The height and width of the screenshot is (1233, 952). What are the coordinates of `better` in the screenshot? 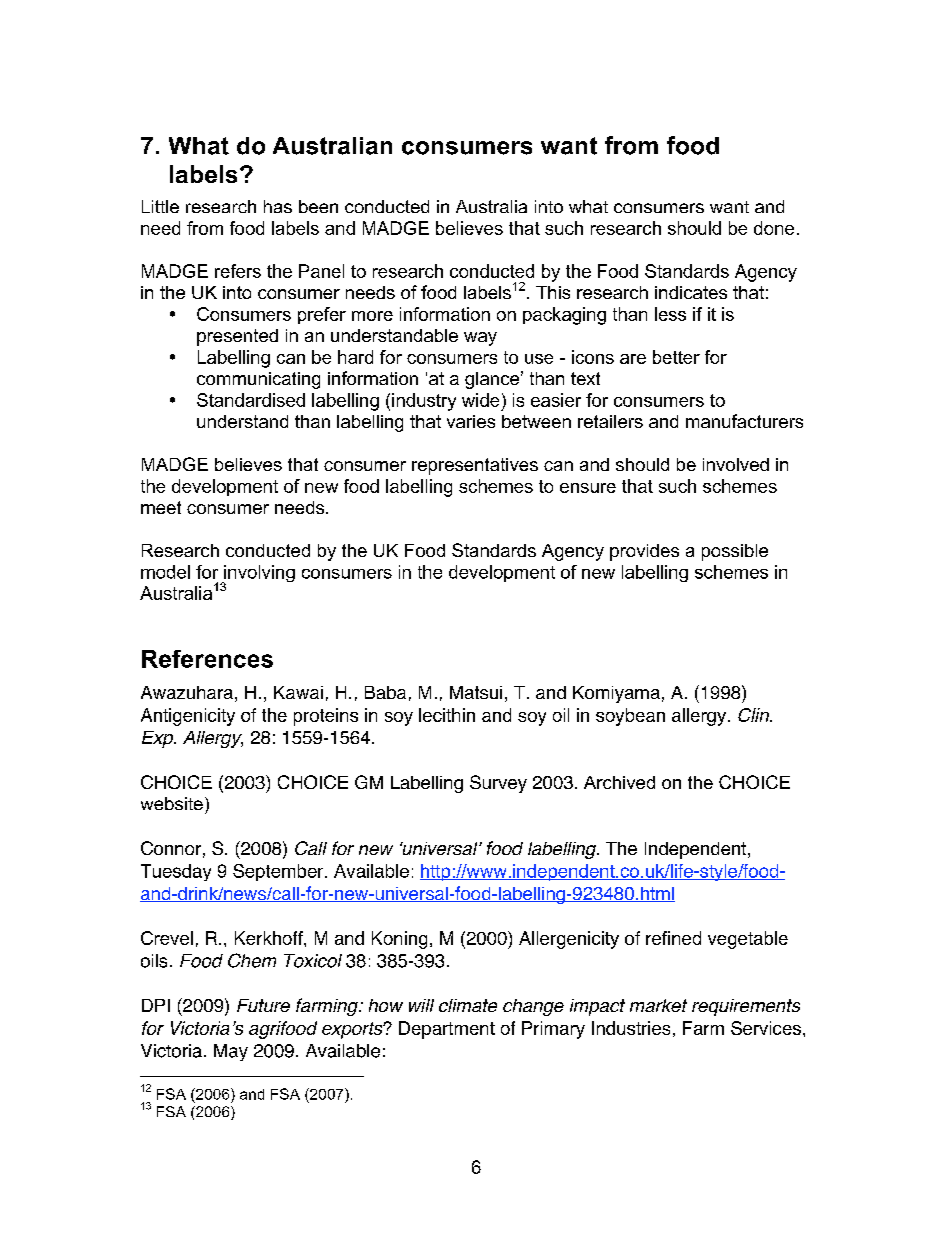 It's located at (676, 357).
